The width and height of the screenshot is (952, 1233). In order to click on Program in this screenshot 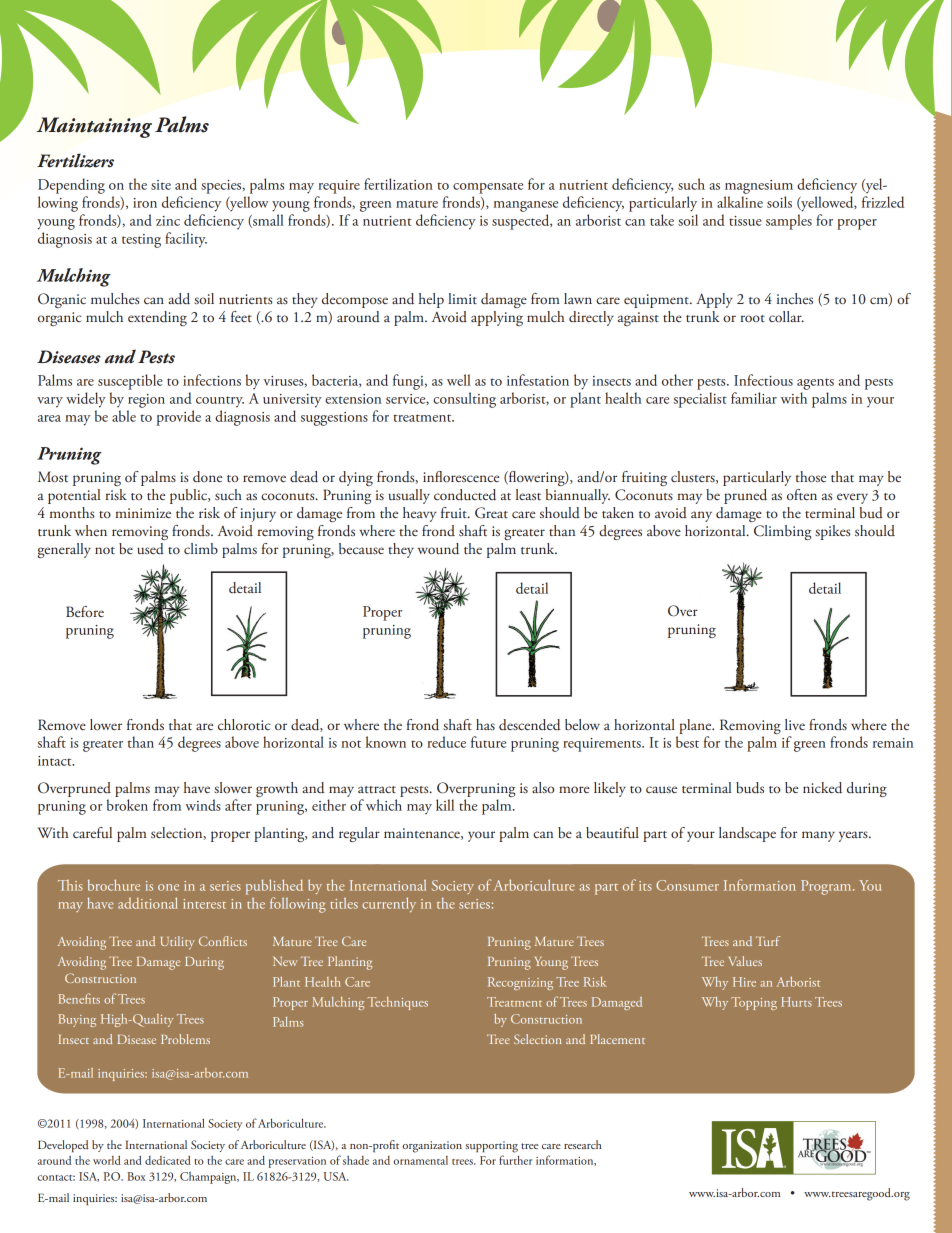, I will do `click(827, 887)`.
